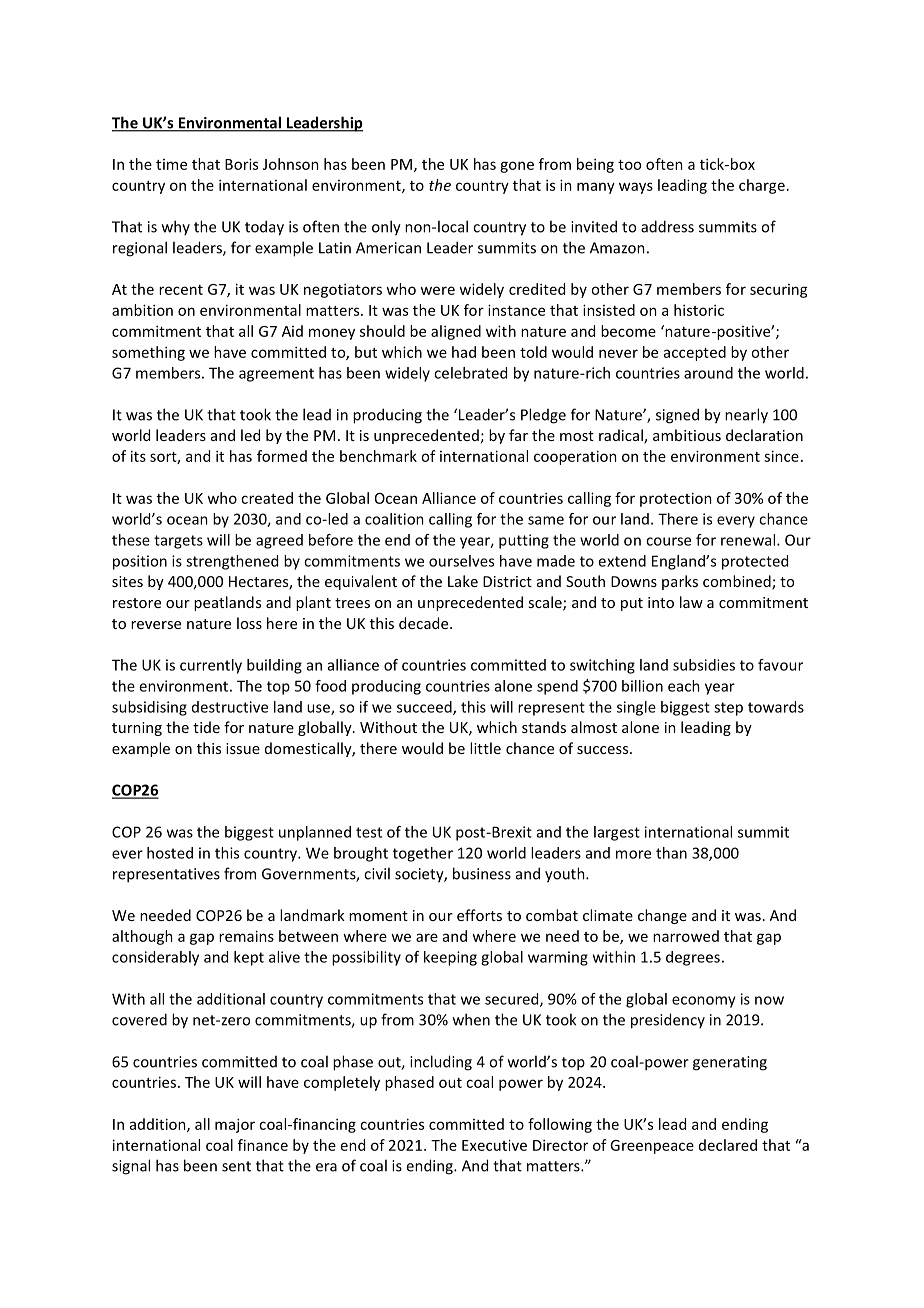 This document has height=1308, width=924. What do you see at coordinates (171, 164) in the document?
I see `time` at bounding box center [171, 164].
